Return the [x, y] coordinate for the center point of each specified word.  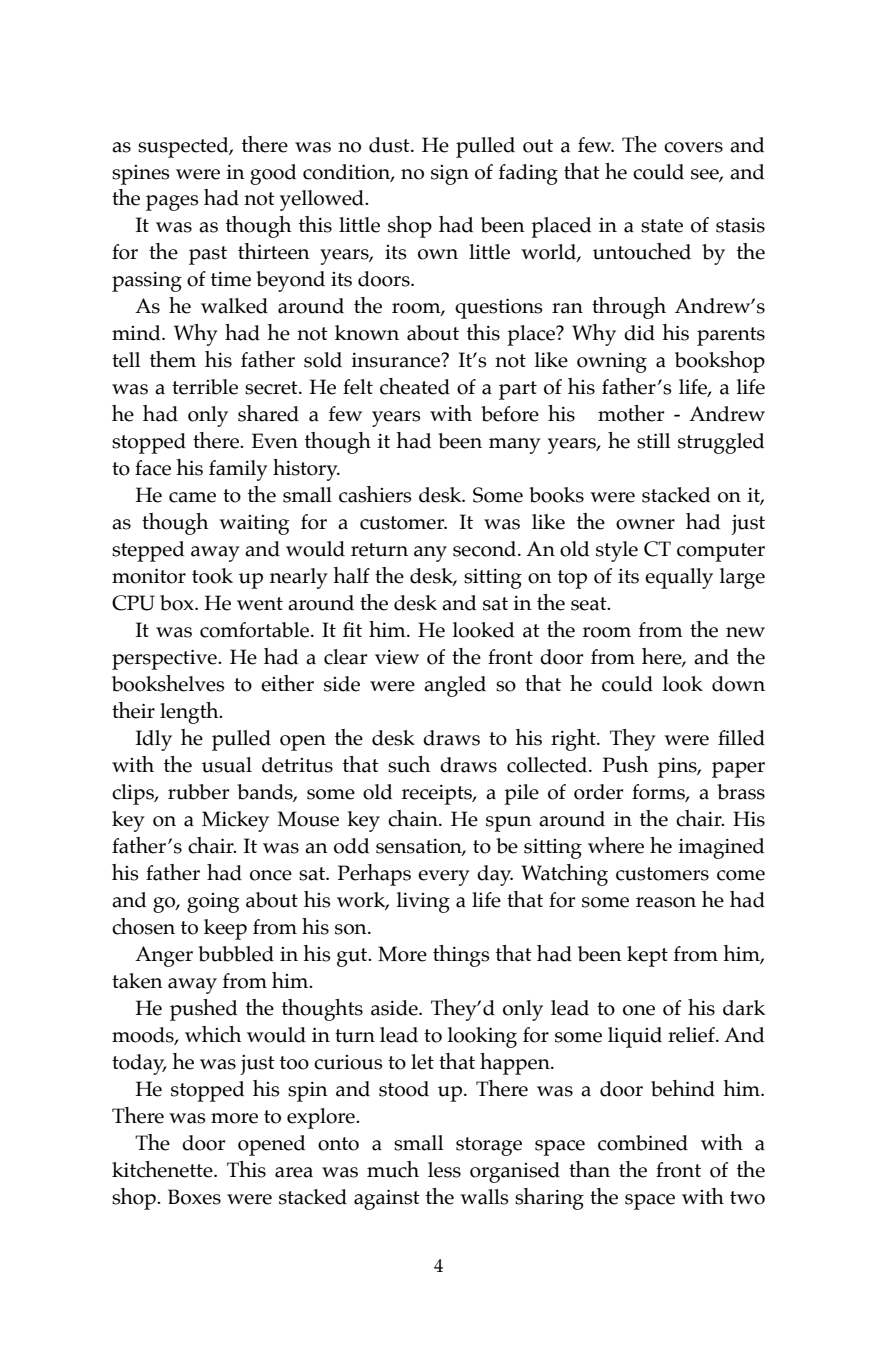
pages [172, 203]
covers [693, 147]
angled [455, 686]
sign [450, 175]
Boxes [194, 1197]
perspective [165, 659]
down [738, 684]
